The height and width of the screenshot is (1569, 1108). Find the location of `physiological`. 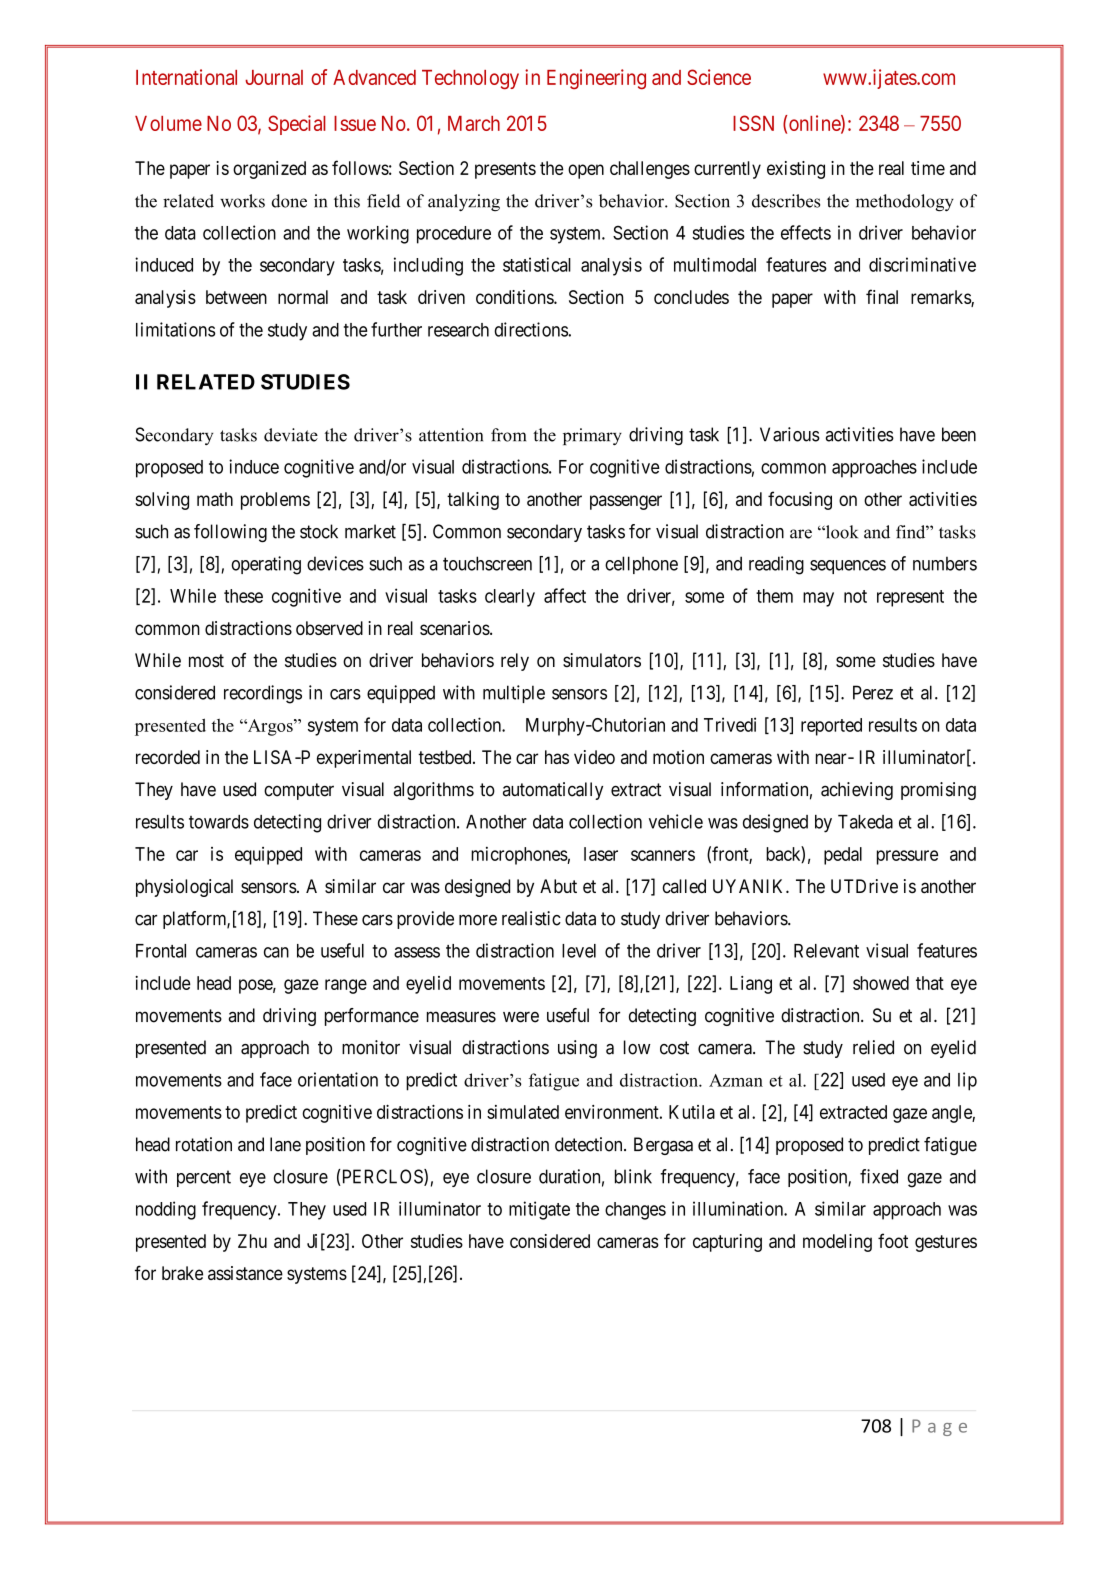

physiological is located at coordinates (184, 888).
